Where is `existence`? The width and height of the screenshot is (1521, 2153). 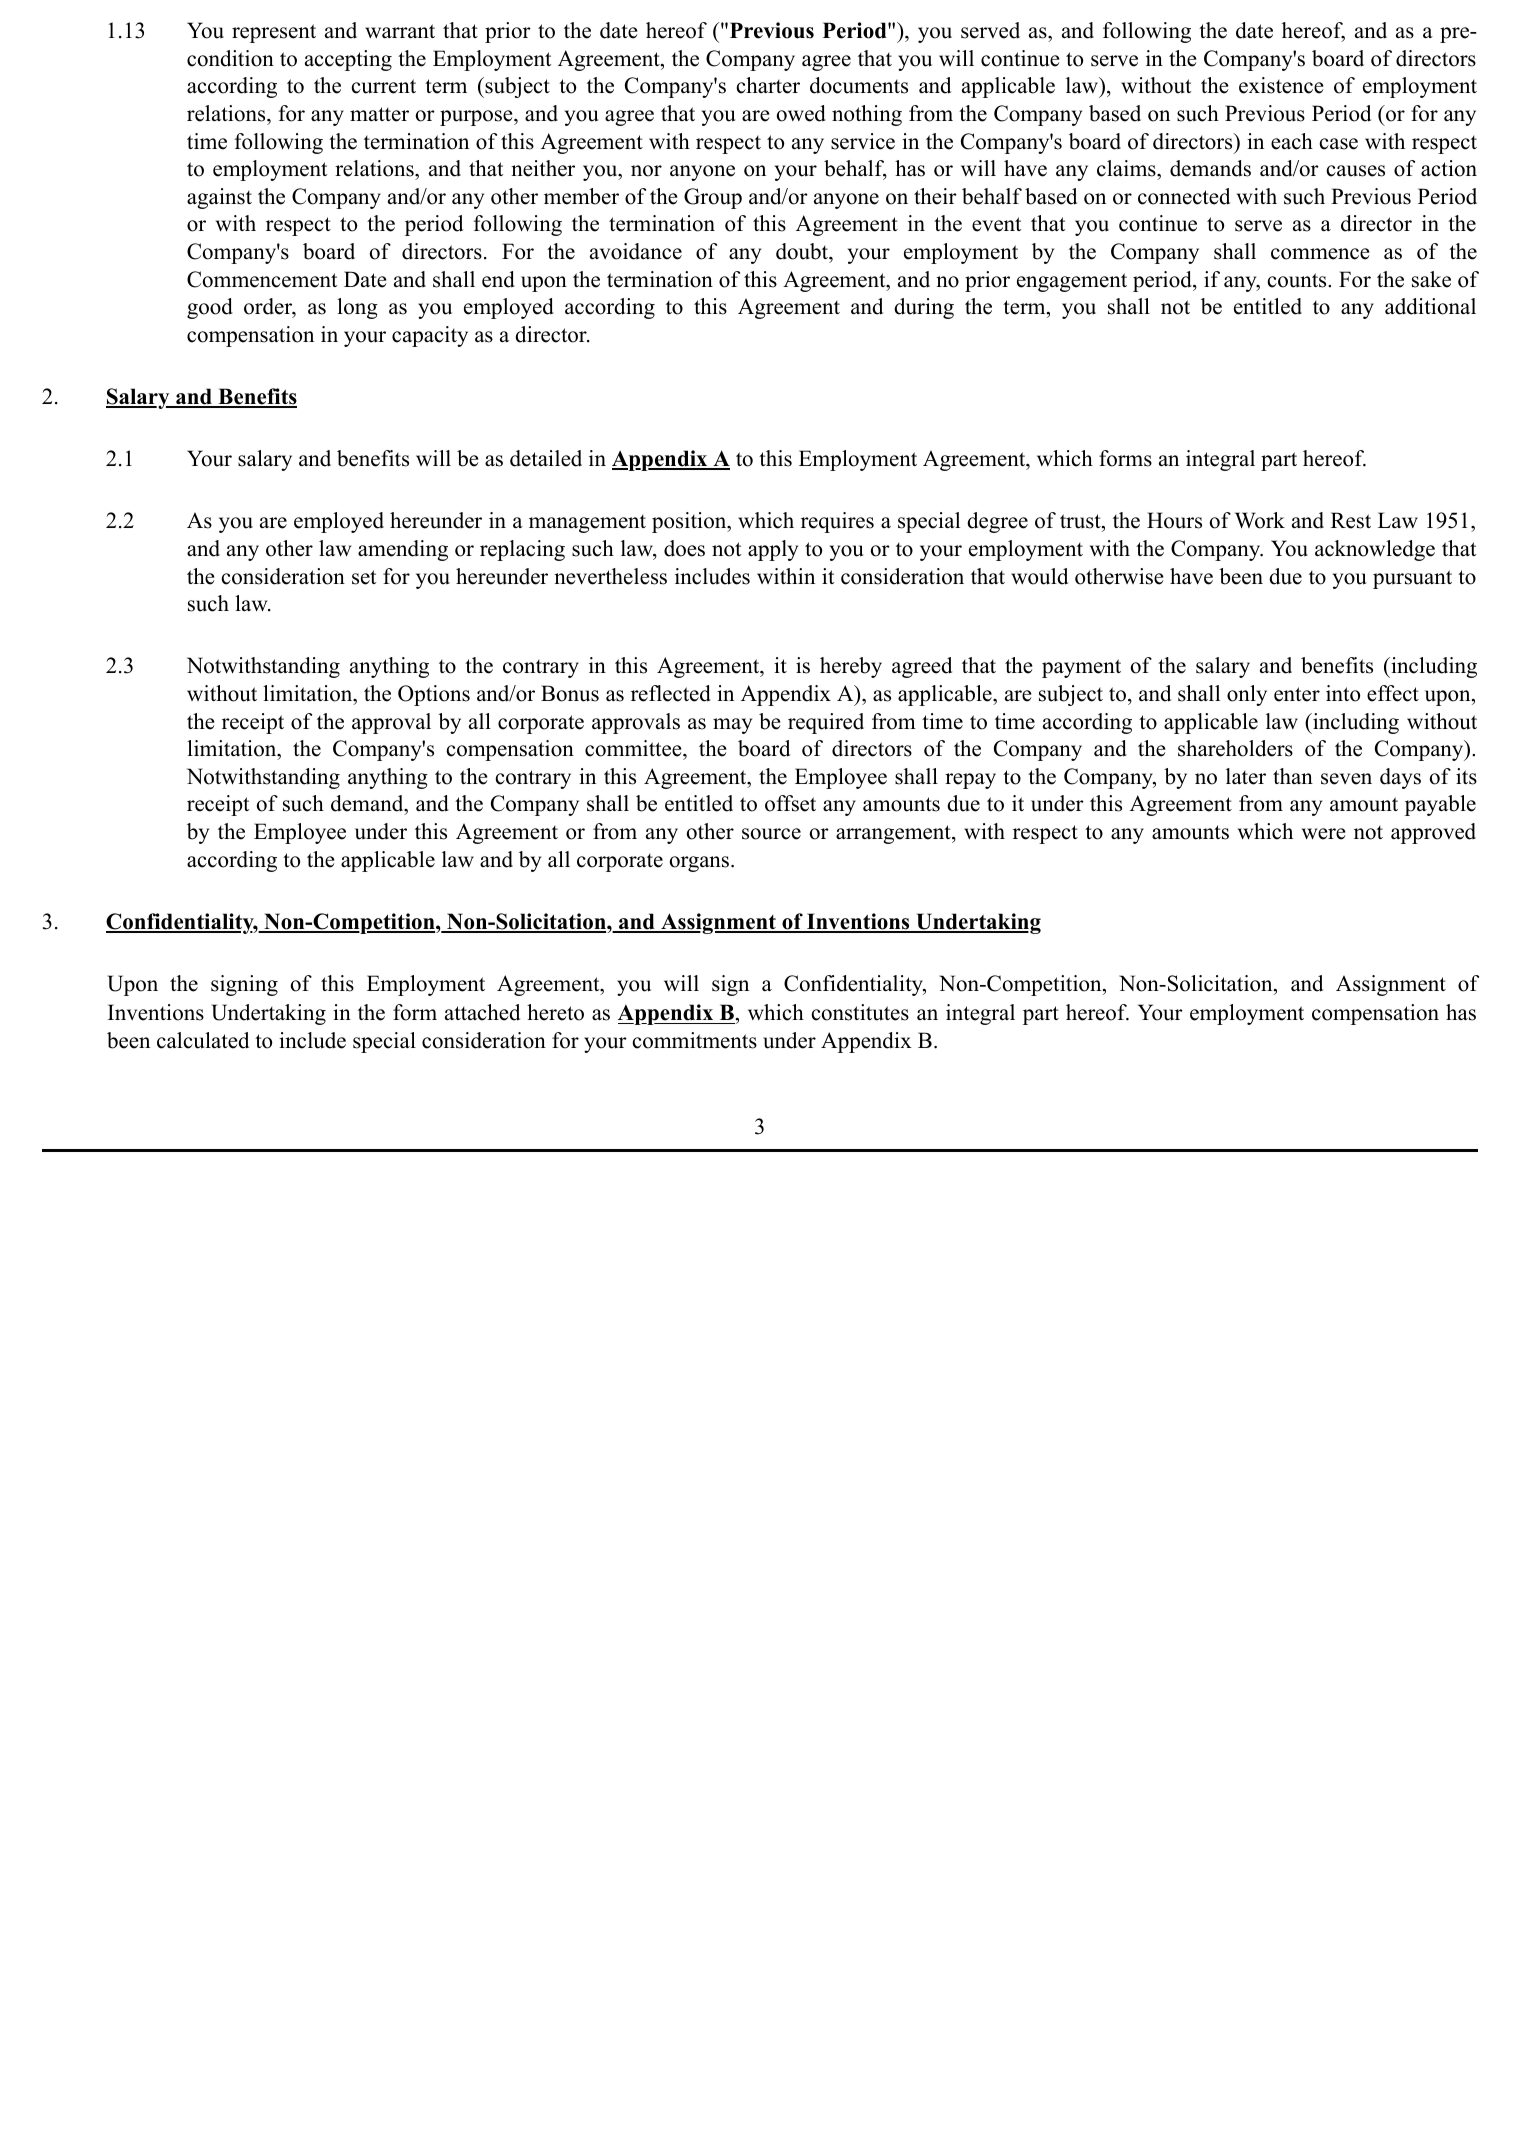
existence is located at coordinates (1281, 85).
